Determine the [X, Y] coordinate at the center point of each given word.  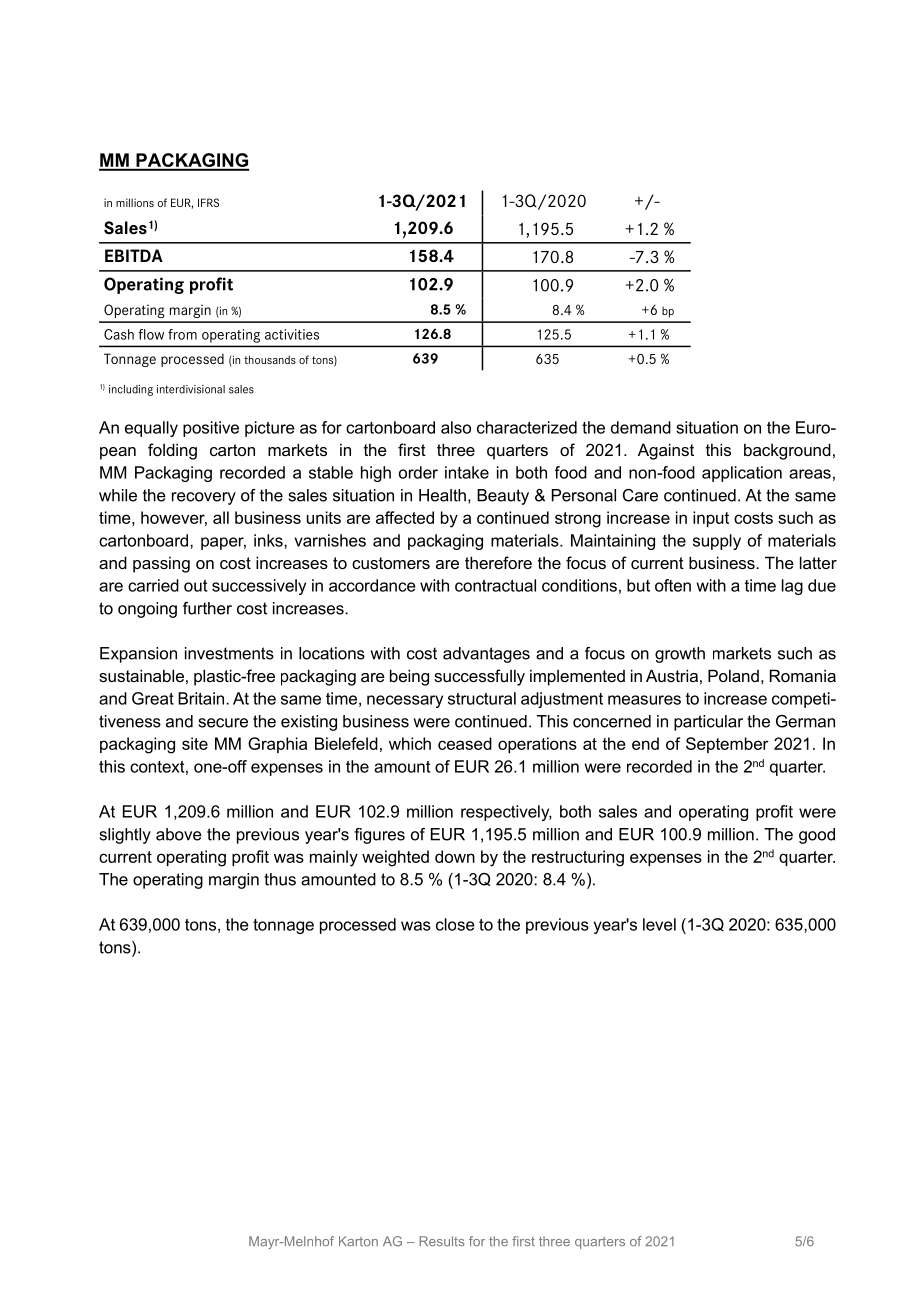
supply [717, 542]
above [179, 834]
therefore [498, 562]
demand [641, 427]
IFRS [208, 202]
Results [442, 1241]
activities [292, 334]
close [455, 924]
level [659, 924]
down [455, 856]
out [195, 586]
